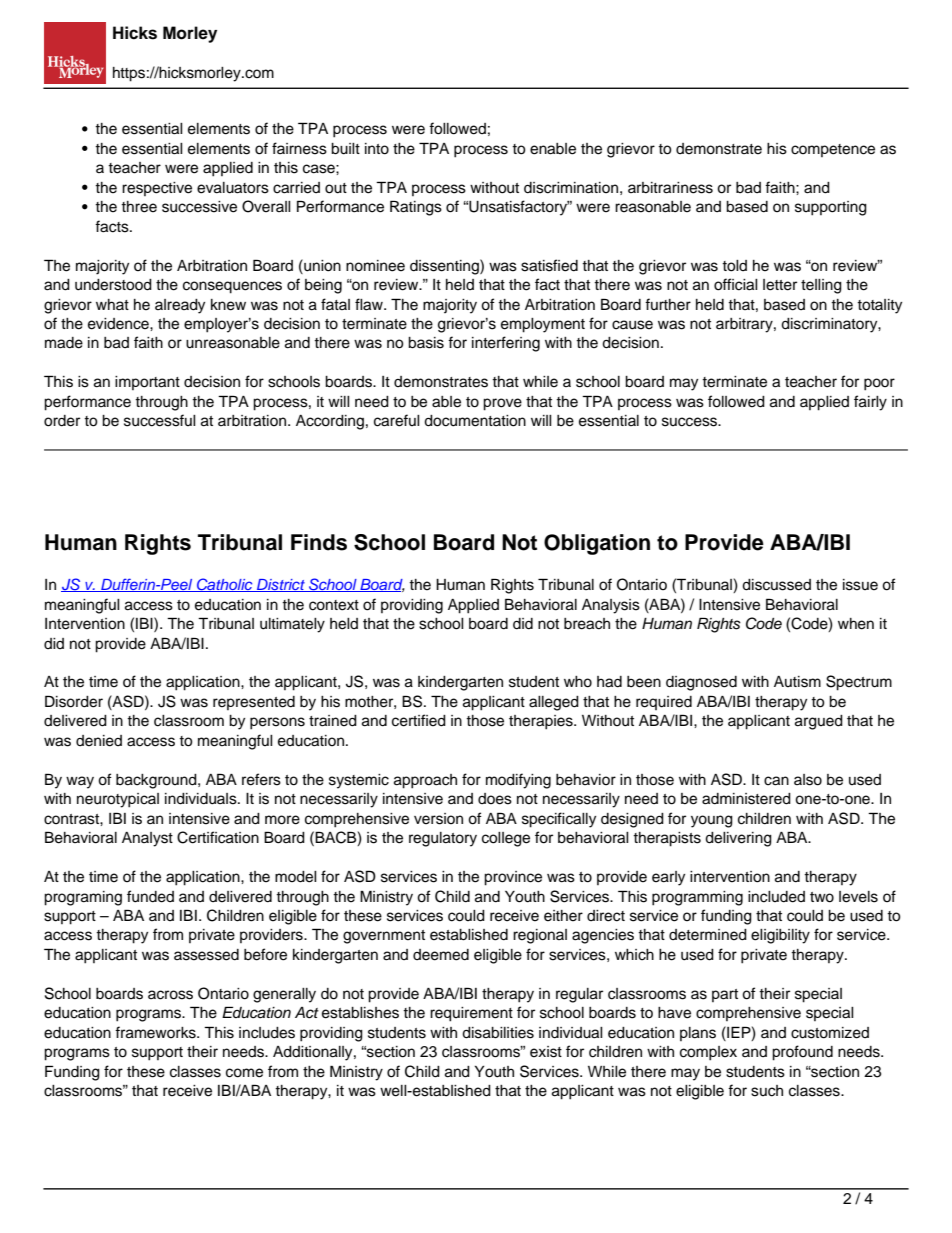 The width and height of the screenshot is (952, 1233). Describe the element at coordinates (498, 1033) in the screenshot. I see `disabilities` at that location.
